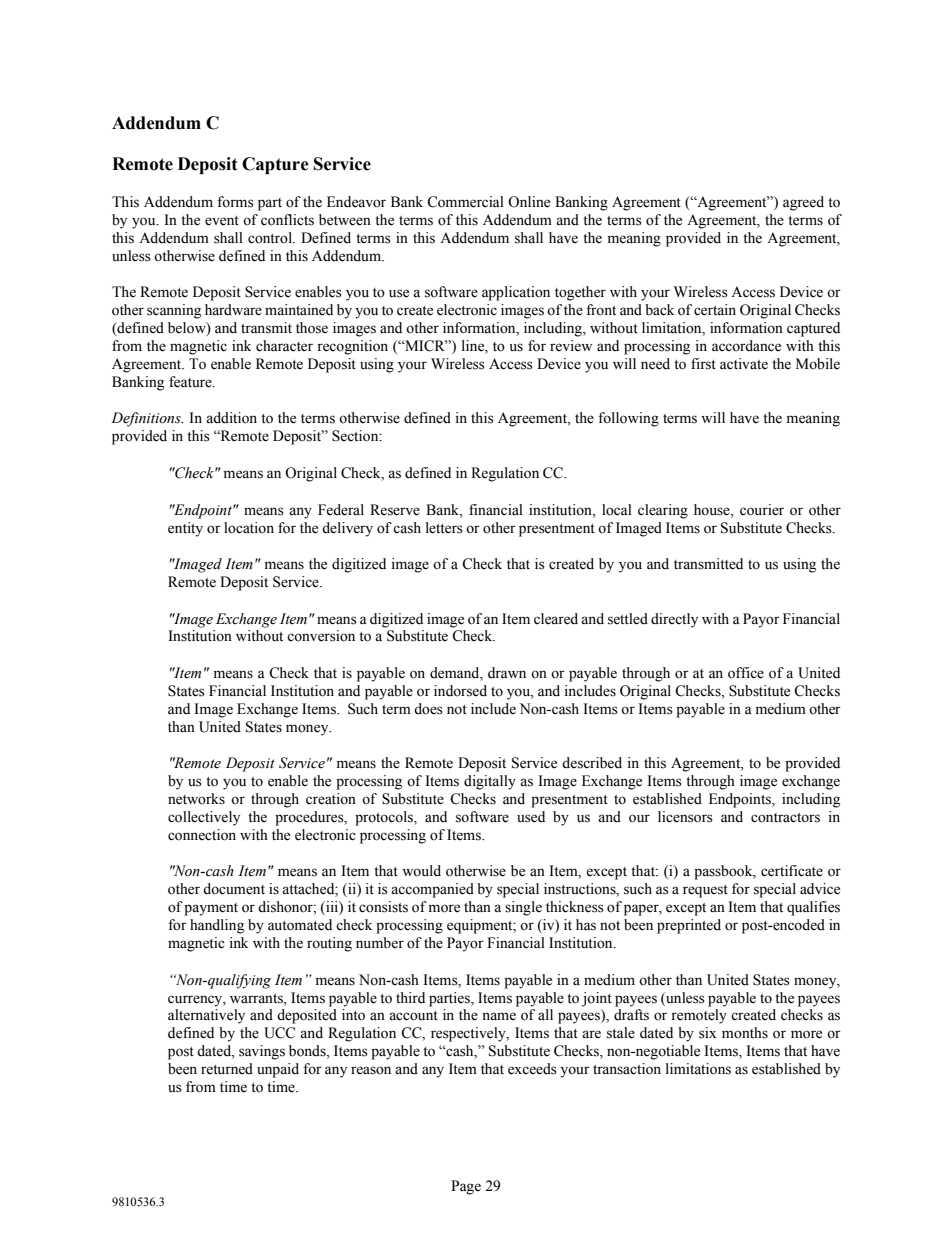 The width and height of the screenshot is (952, 1233). Describe the element at coordinates (249, 528) in the screenshot. I see `location` at that location.
